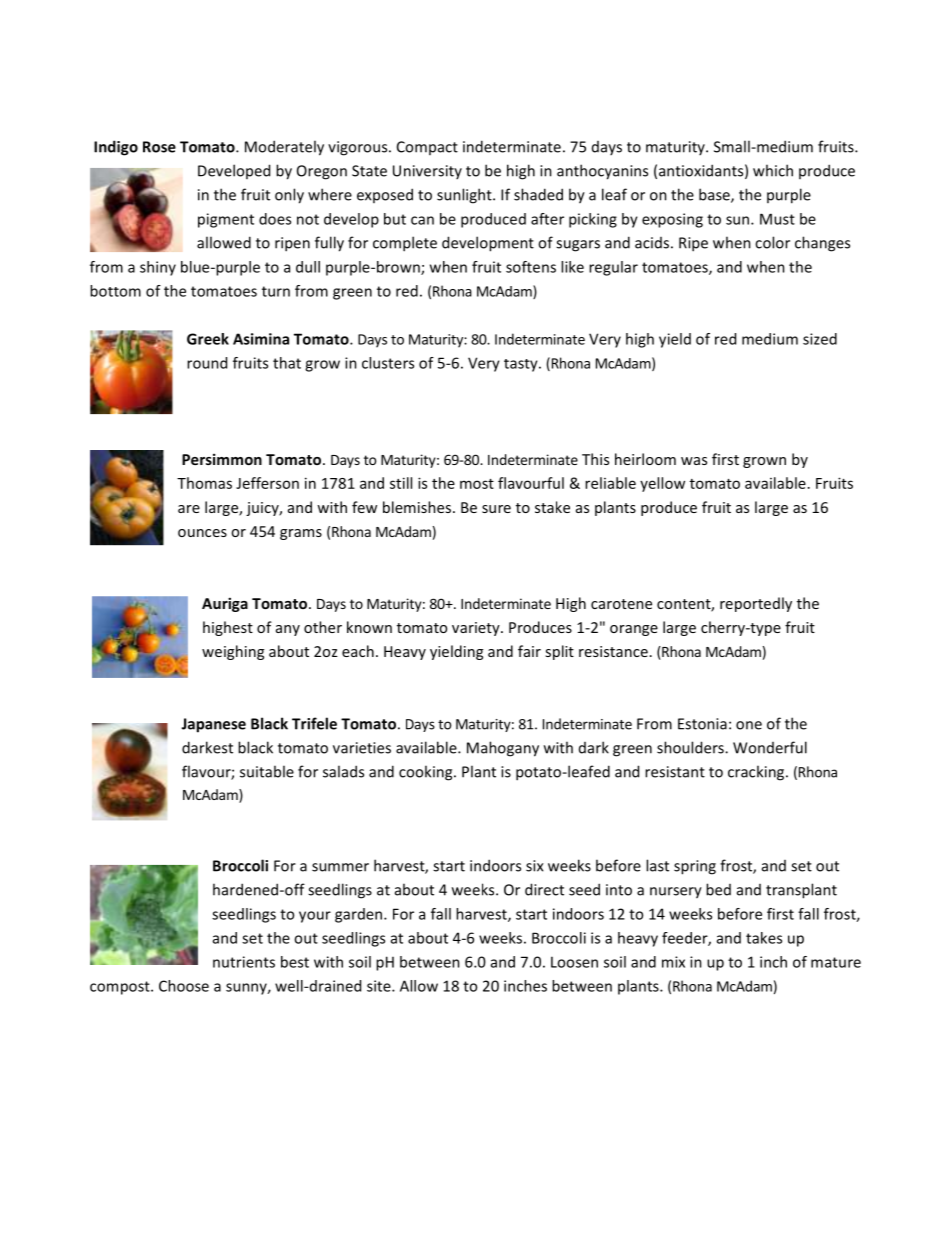 This page has height=1233, width=952. I want to click on most, so click(477, 484).
